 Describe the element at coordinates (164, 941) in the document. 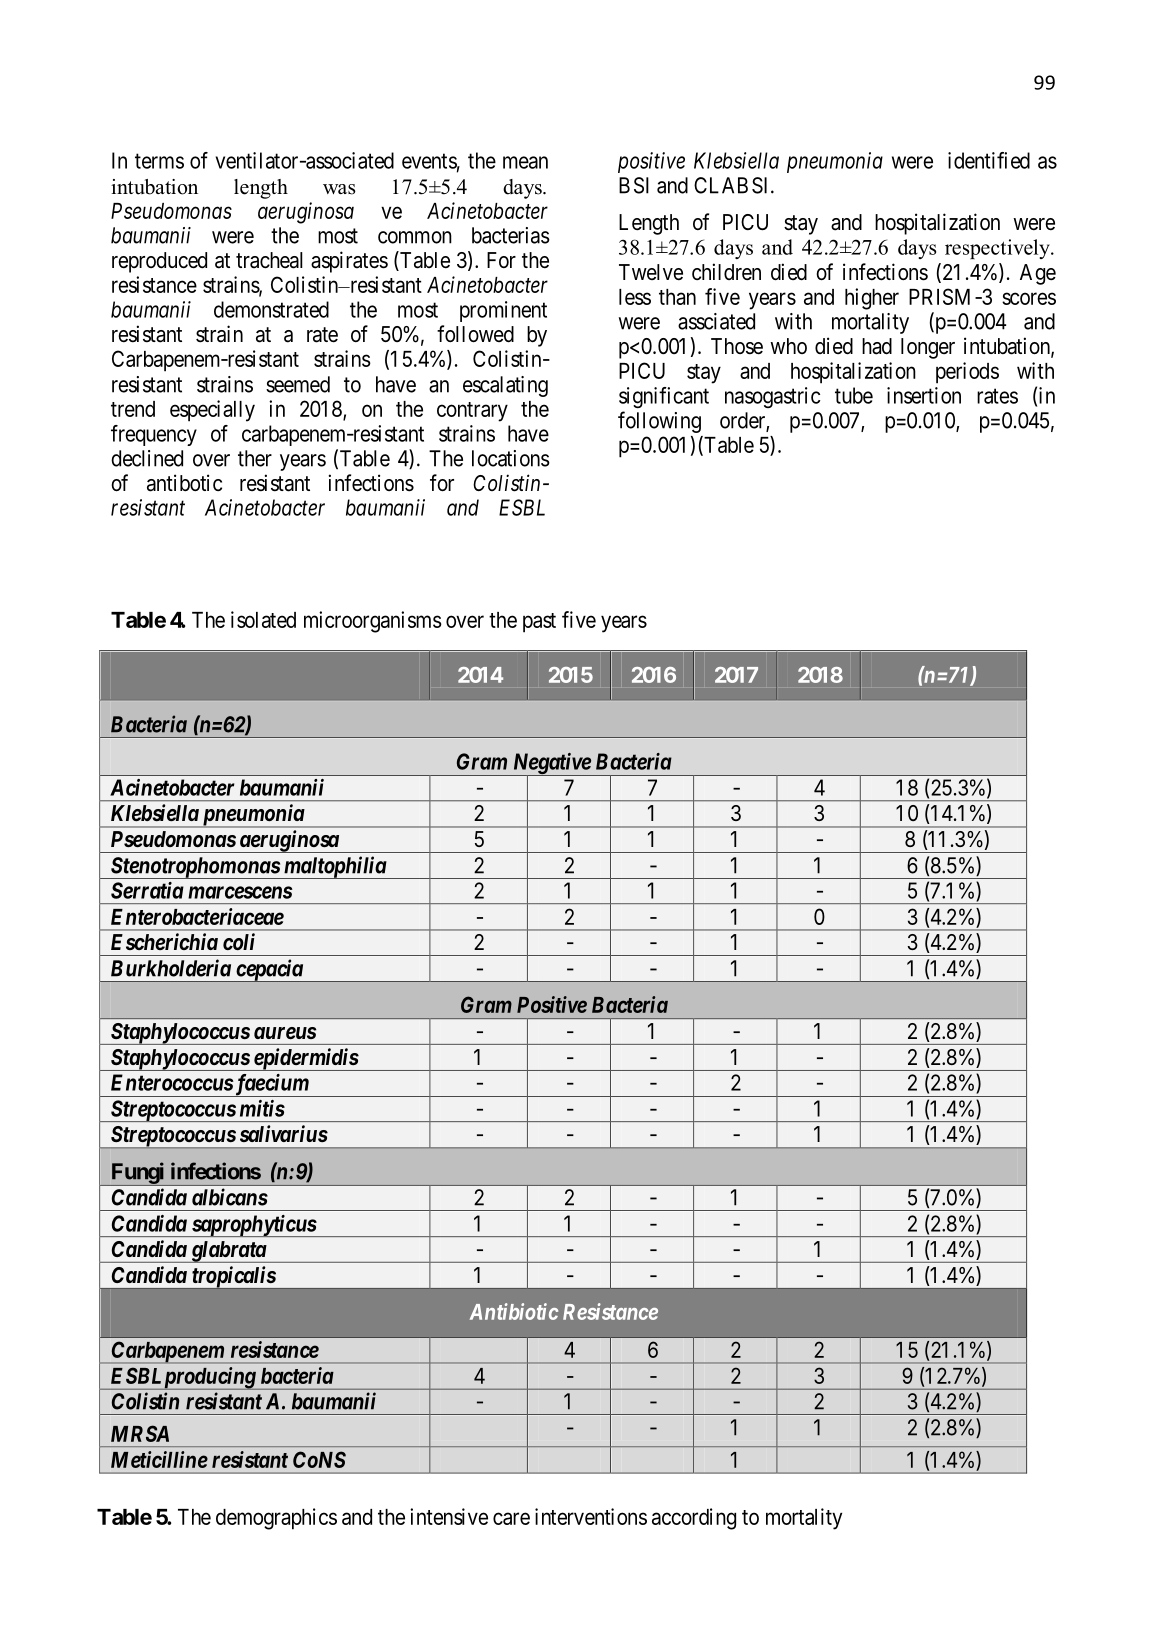

I see `Escherichia` at that location.
